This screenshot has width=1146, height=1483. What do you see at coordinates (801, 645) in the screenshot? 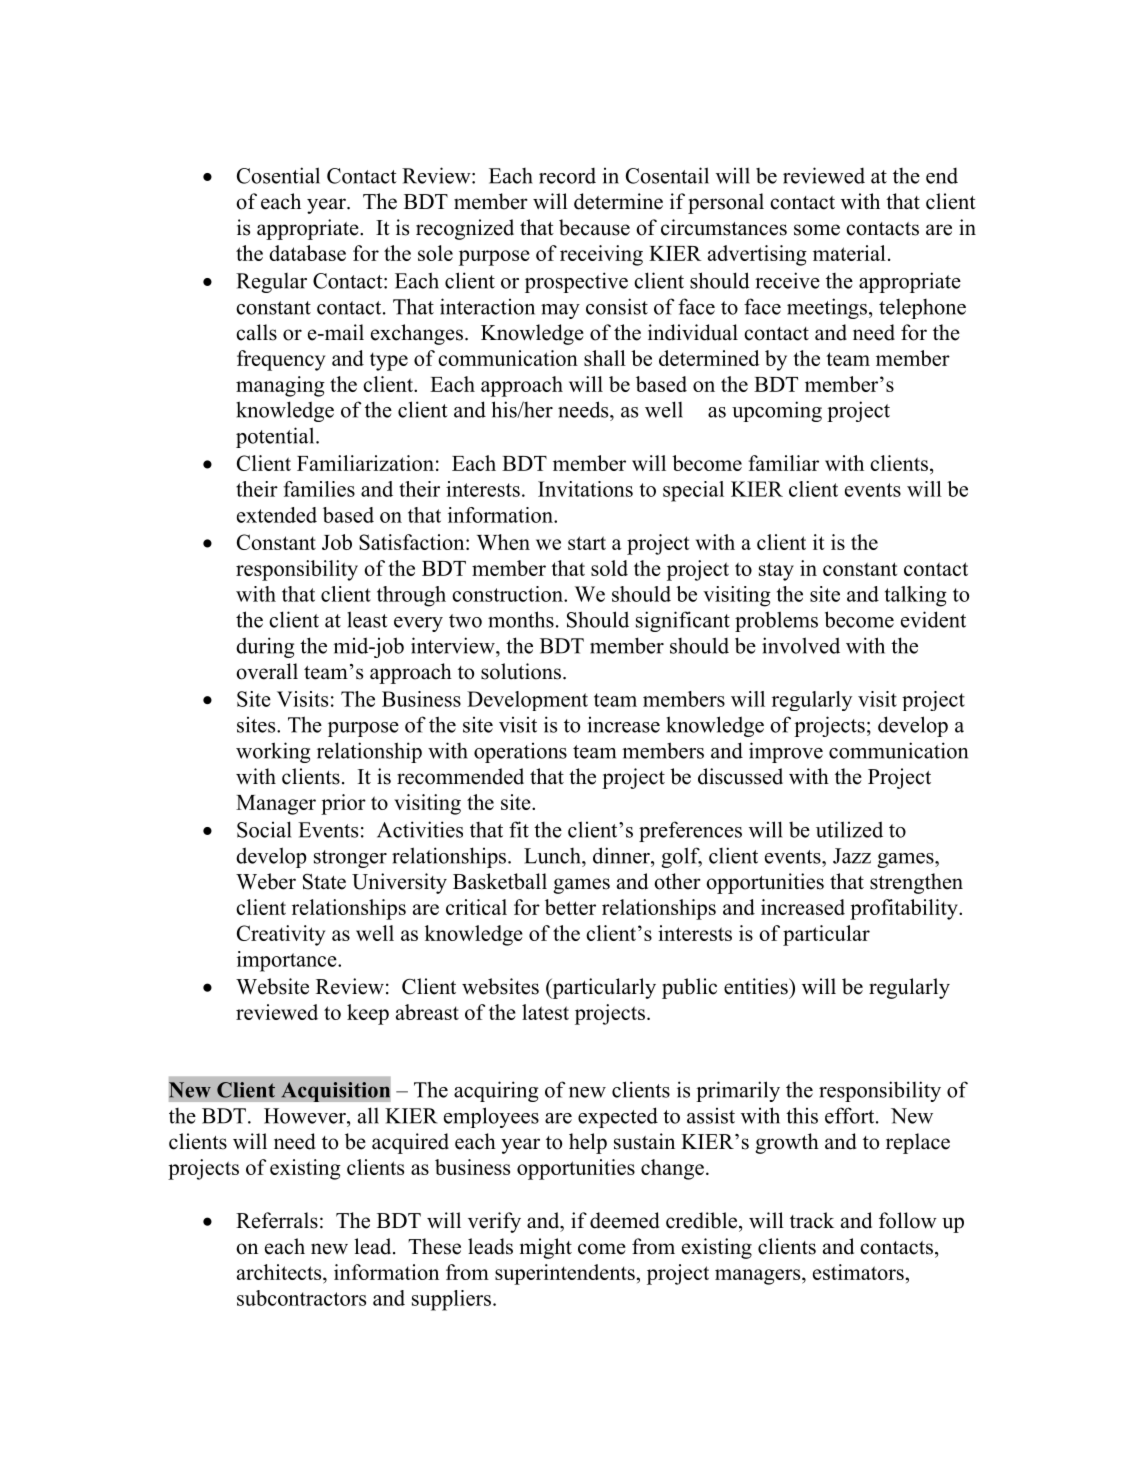
I see `involved` at bounding box center [801, 645].
